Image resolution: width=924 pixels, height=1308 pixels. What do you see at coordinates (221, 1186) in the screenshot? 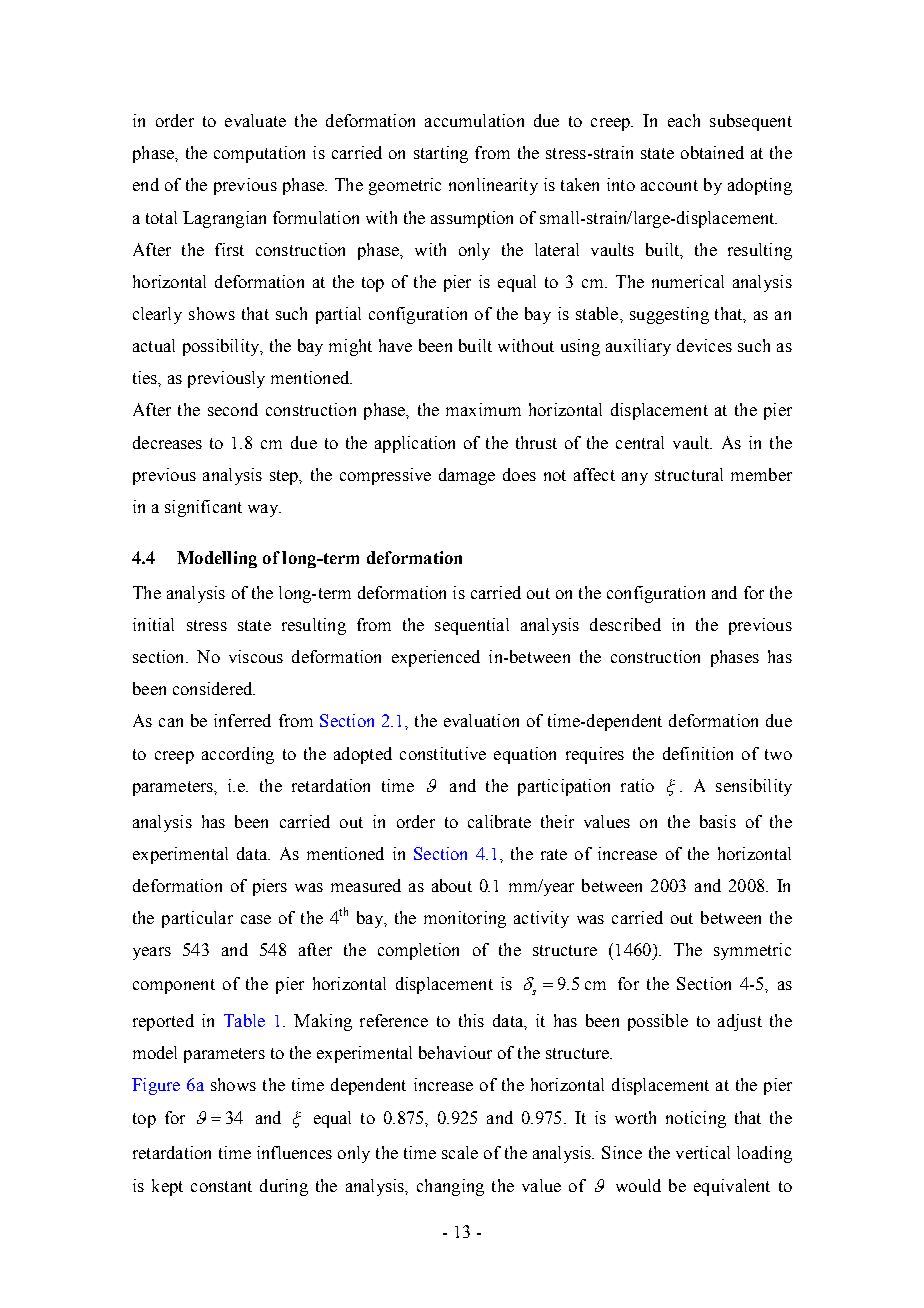
I see `constant` at bounding box center [221, 1186].
